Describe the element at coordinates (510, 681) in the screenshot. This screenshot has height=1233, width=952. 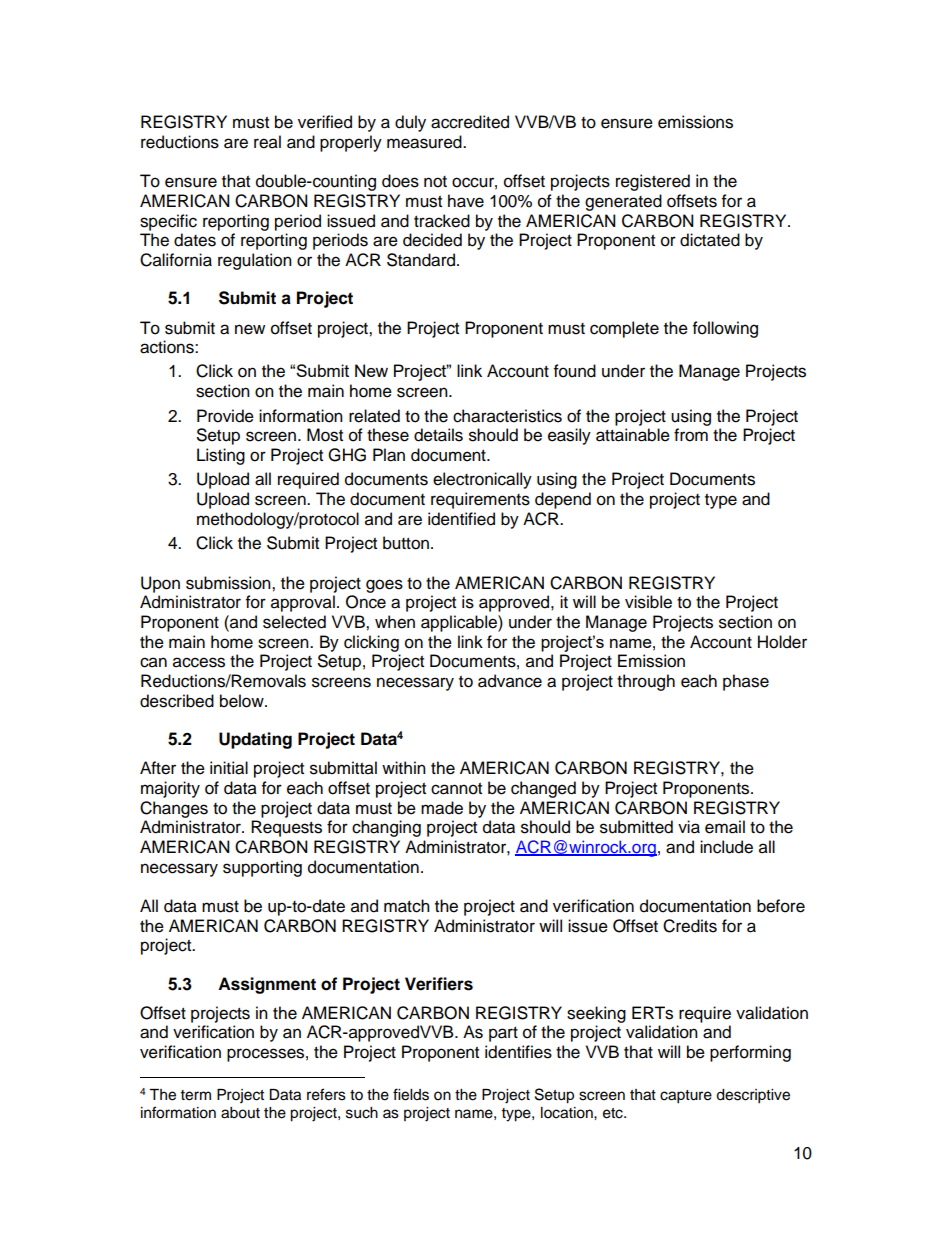
I see `advance` at that location.
